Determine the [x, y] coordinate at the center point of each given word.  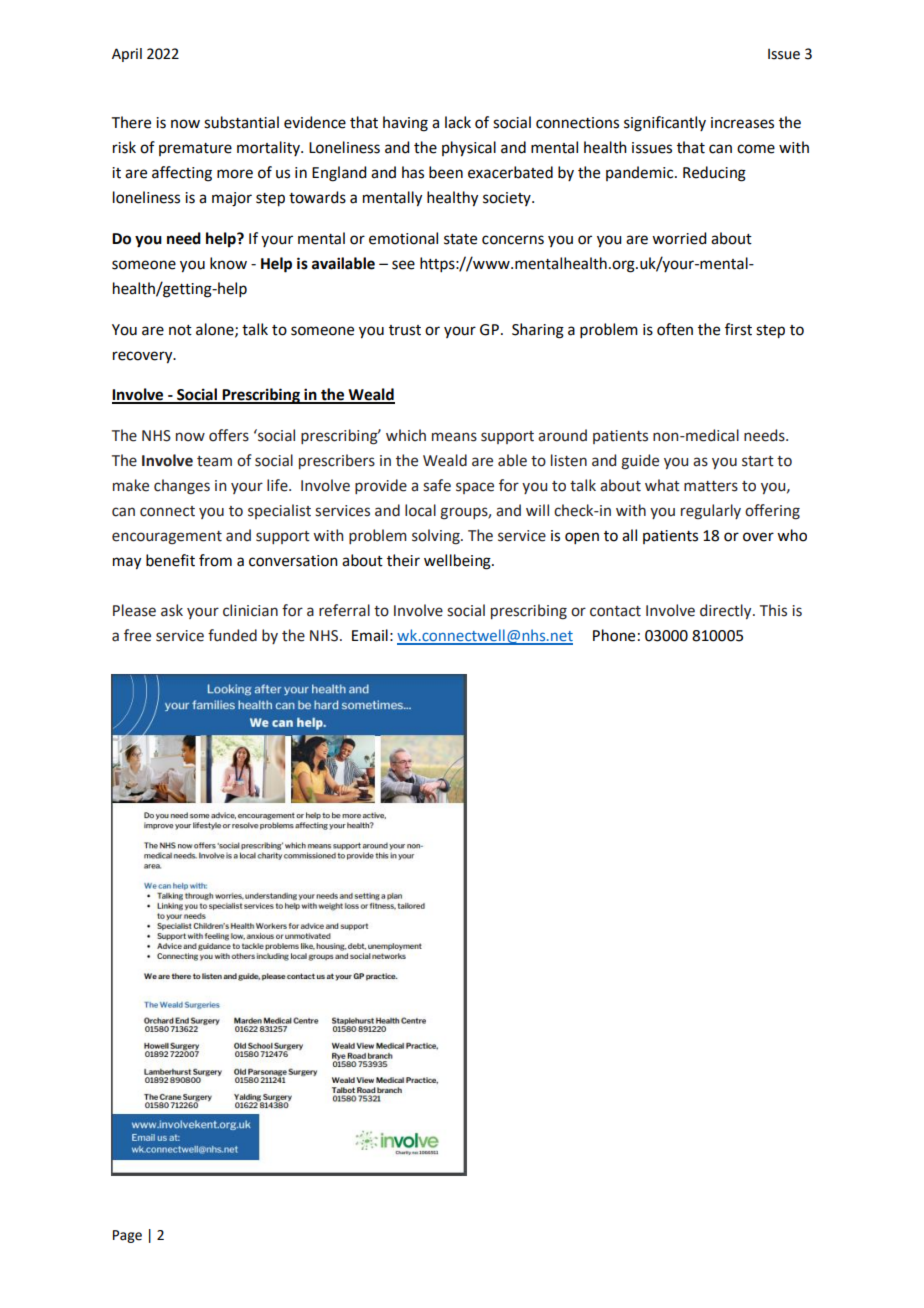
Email [370, 635]
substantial [241, 122]
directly [727, 611]
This [773, 610]
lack [458, 122]
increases [742, 123]
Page [127, 1236]
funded [232, 635]
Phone [614, 635]
